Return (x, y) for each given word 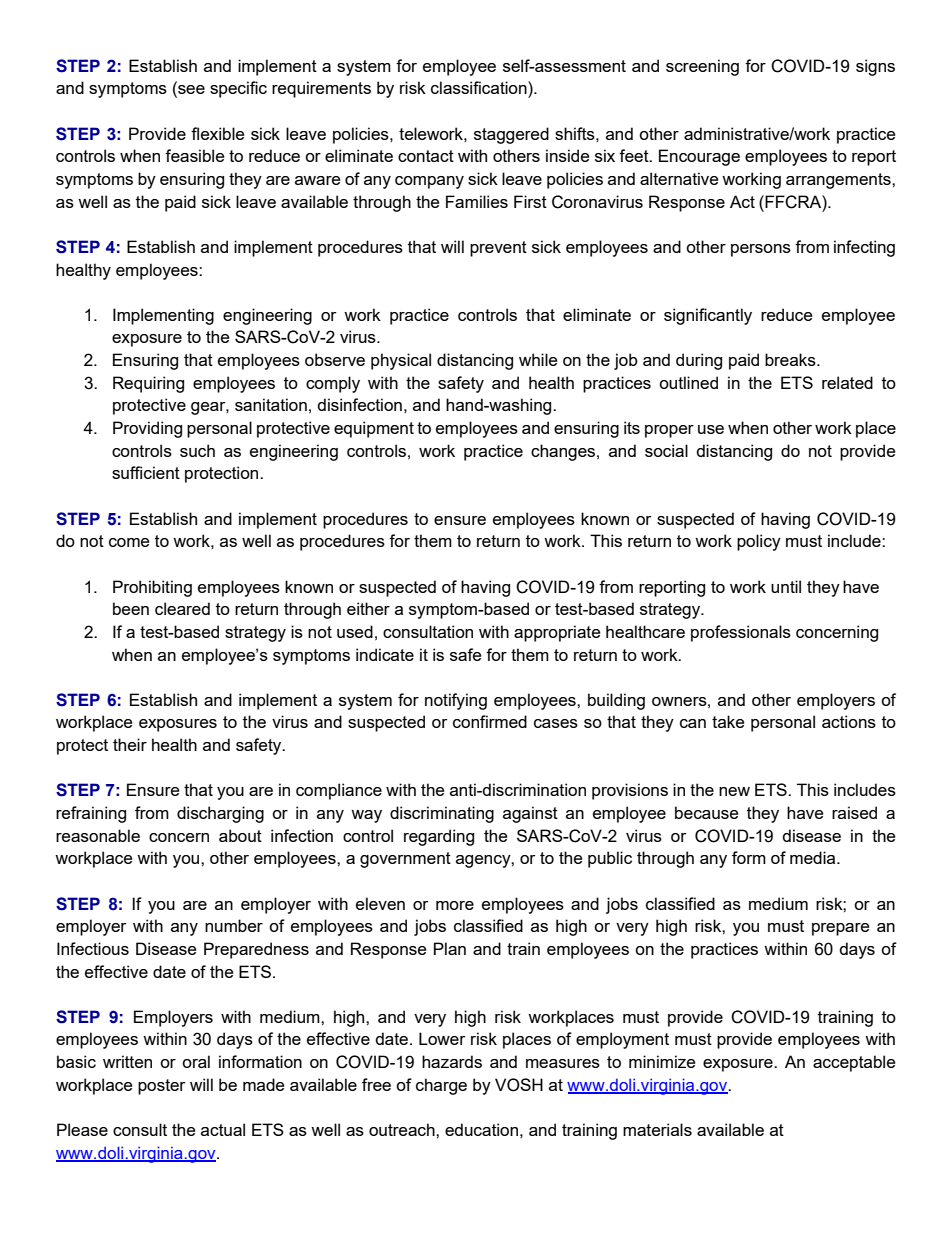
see (190, 91)
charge (441, 1086)
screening (702, 67)
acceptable (854, 1063)
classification (480, 87)
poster (161, 1087)
